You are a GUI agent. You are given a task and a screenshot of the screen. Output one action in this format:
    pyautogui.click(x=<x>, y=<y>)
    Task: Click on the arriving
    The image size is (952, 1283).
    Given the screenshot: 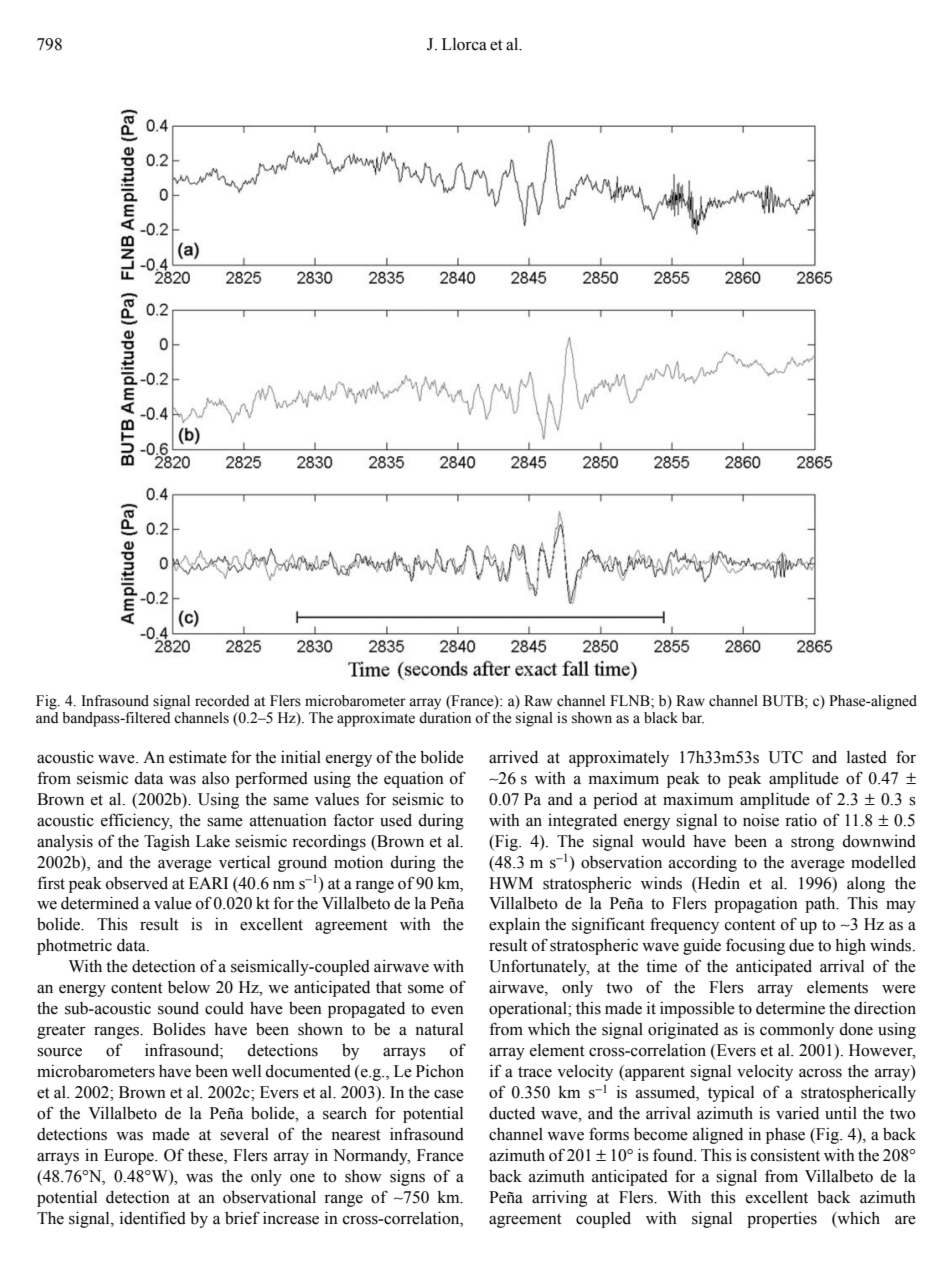 What is the action you would take?
    pyautogui.click(x=559, y=1198)
